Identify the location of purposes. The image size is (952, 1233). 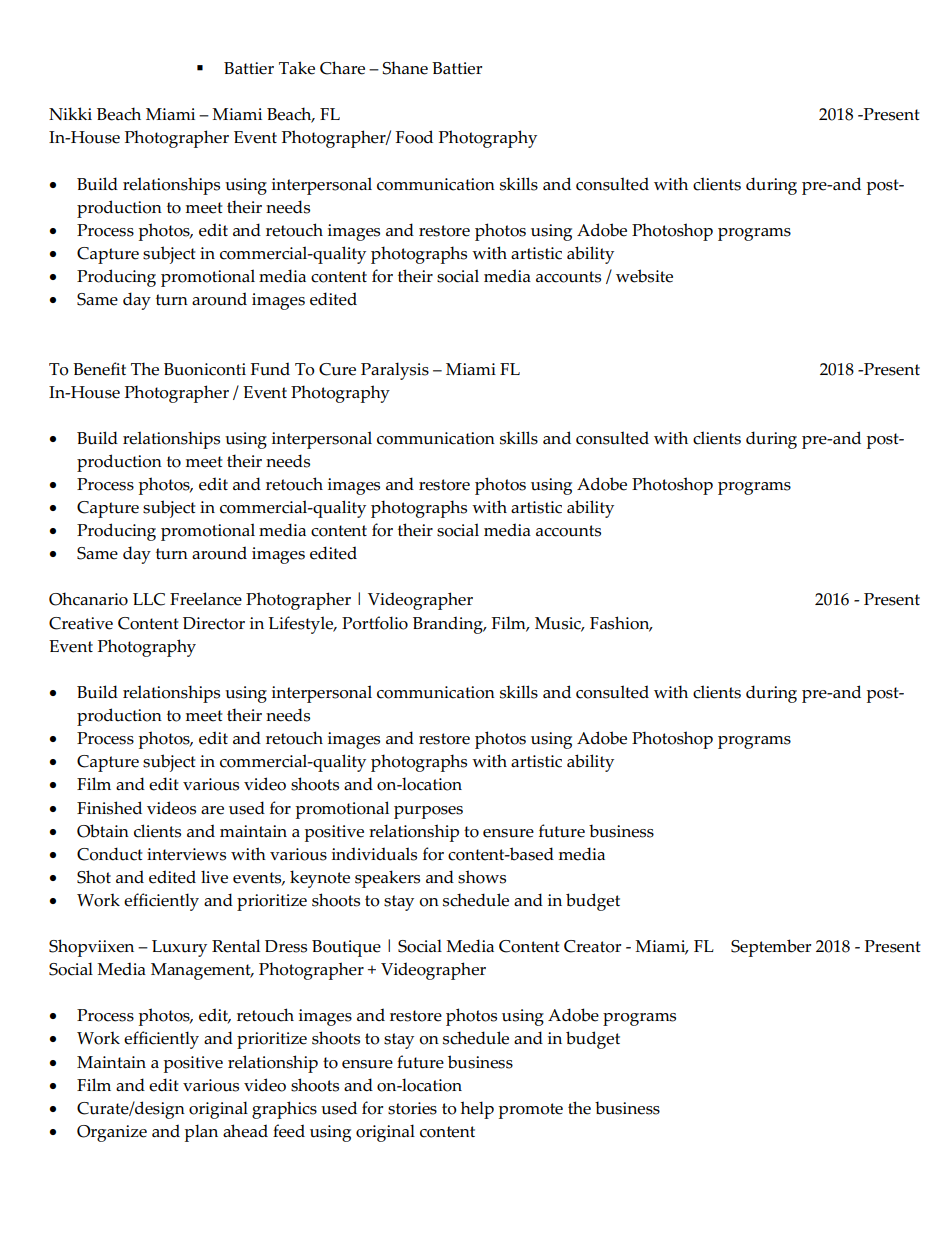
(428, 812).
